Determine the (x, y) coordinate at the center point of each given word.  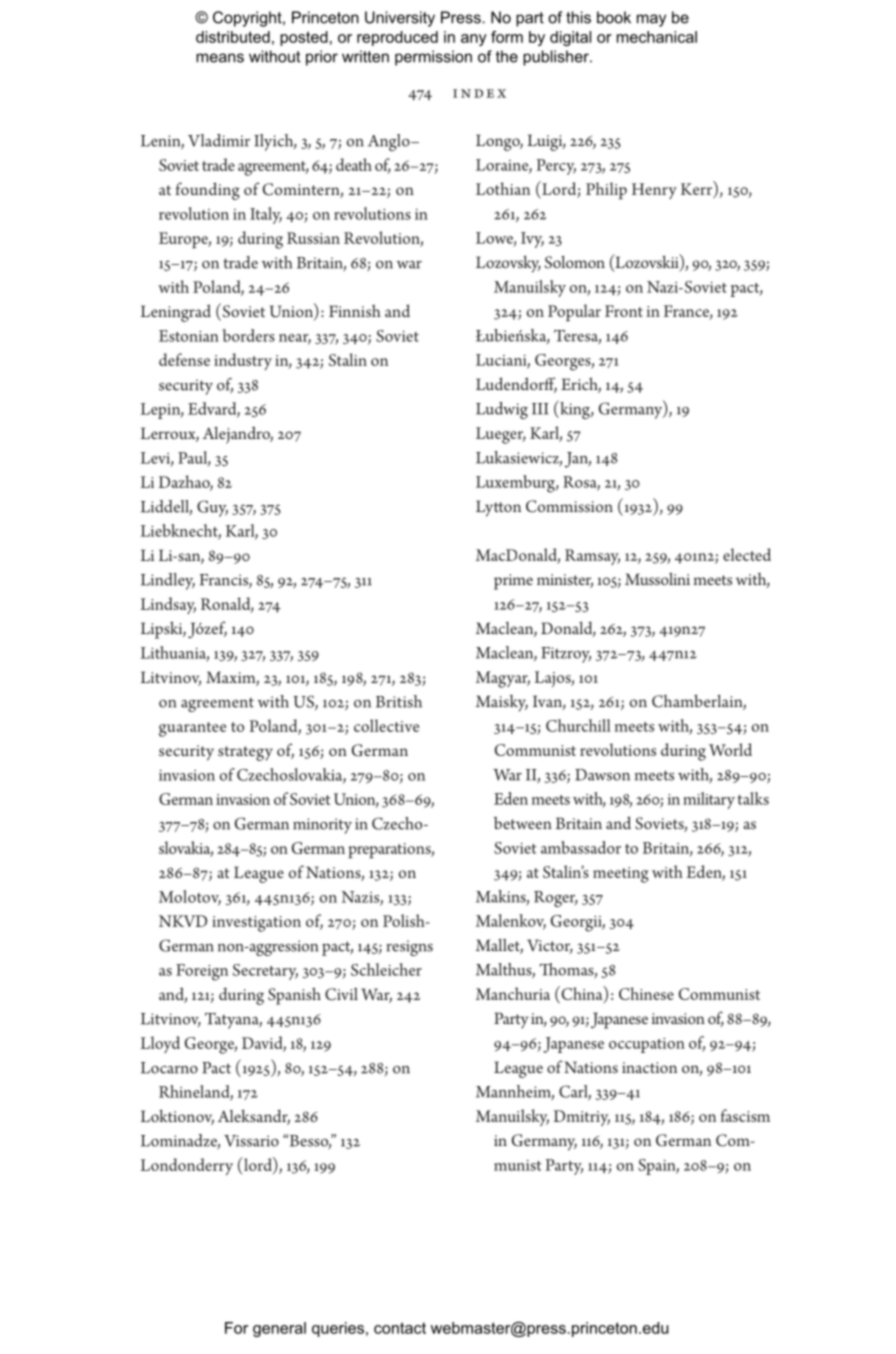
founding (208, 191)
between (523, 823)
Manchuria (513, 993)
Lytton (498, 508)
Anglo (390, 142)
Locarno (169, 1068)
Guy (212, 508)
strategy (245, 753)
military (709, 800)
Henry (654, 191)
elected (747, 554)
